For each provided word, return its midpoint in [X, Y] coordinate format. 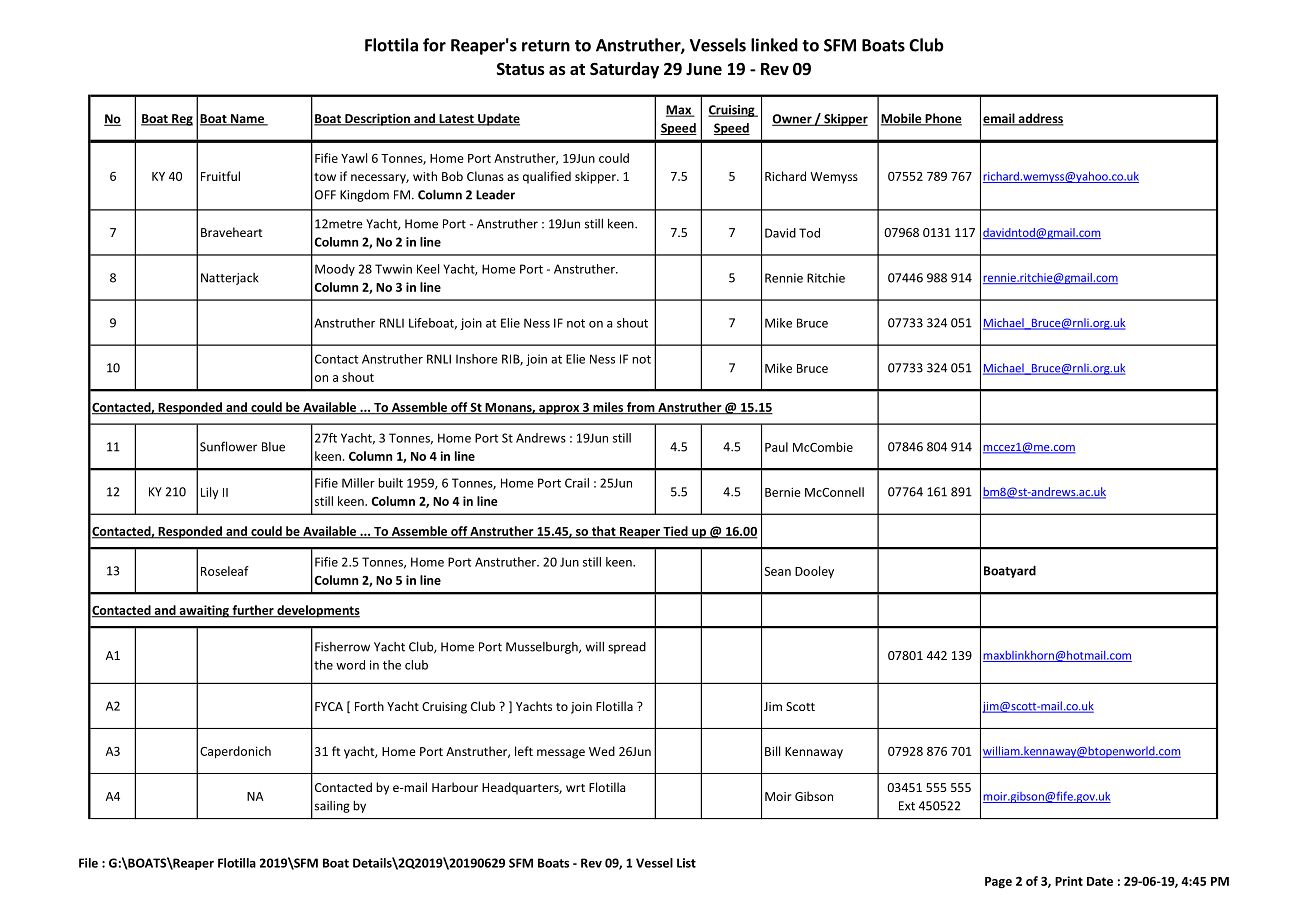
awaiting [204, 611]
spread [627, 648]
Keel [428, 269]
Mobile [902, 119]
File [88, 863]
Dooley [814, 572]
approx [559, 410]
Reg [181, 120]
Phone [942, 119]
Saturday [624, 70]
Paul [776, 447]
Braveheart [231, 232]
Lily [210, 493]
